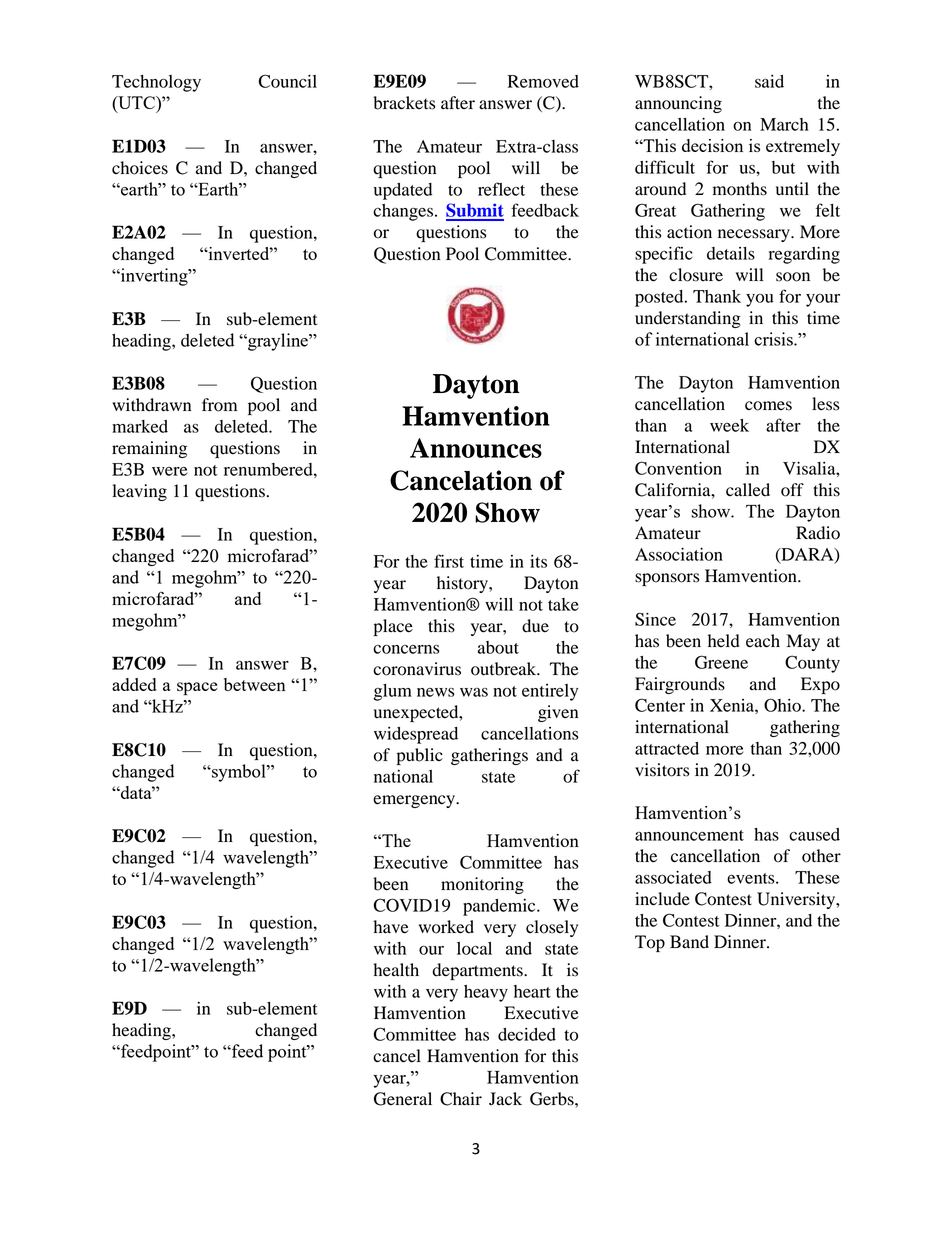 The image size is (952, 1233). Describe the element at coordinates (784, 124) in the image. I see `March` at that location.
